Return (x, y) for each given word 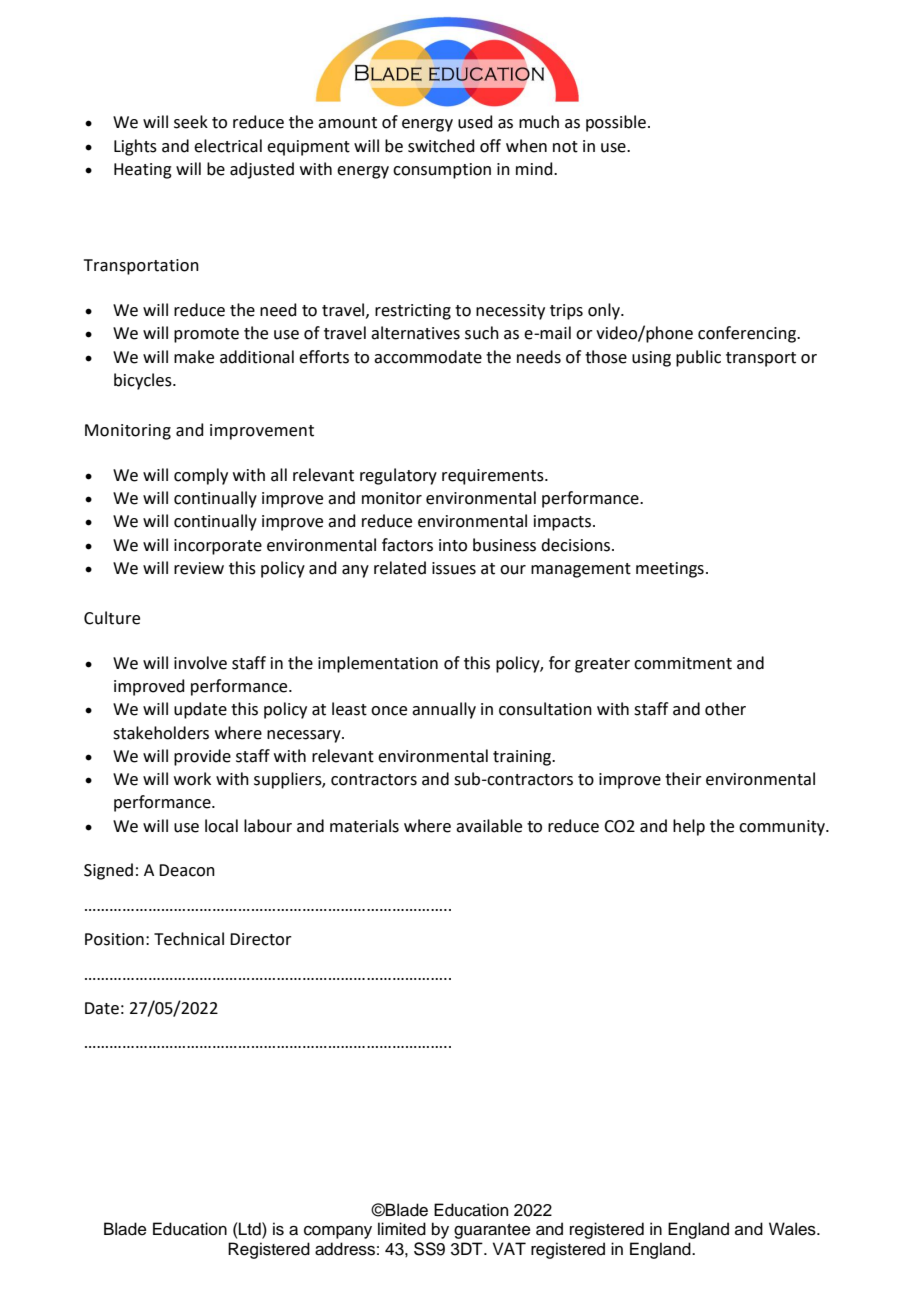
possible (616, 123)
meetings (670, 570)
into (453, 545)
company (338, 1232)
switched (441, 146)
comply (201, 476)
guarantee (492, 1231)
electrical (228, 146)
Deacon (187, 870)
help (689, 827)
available (489, 826)
